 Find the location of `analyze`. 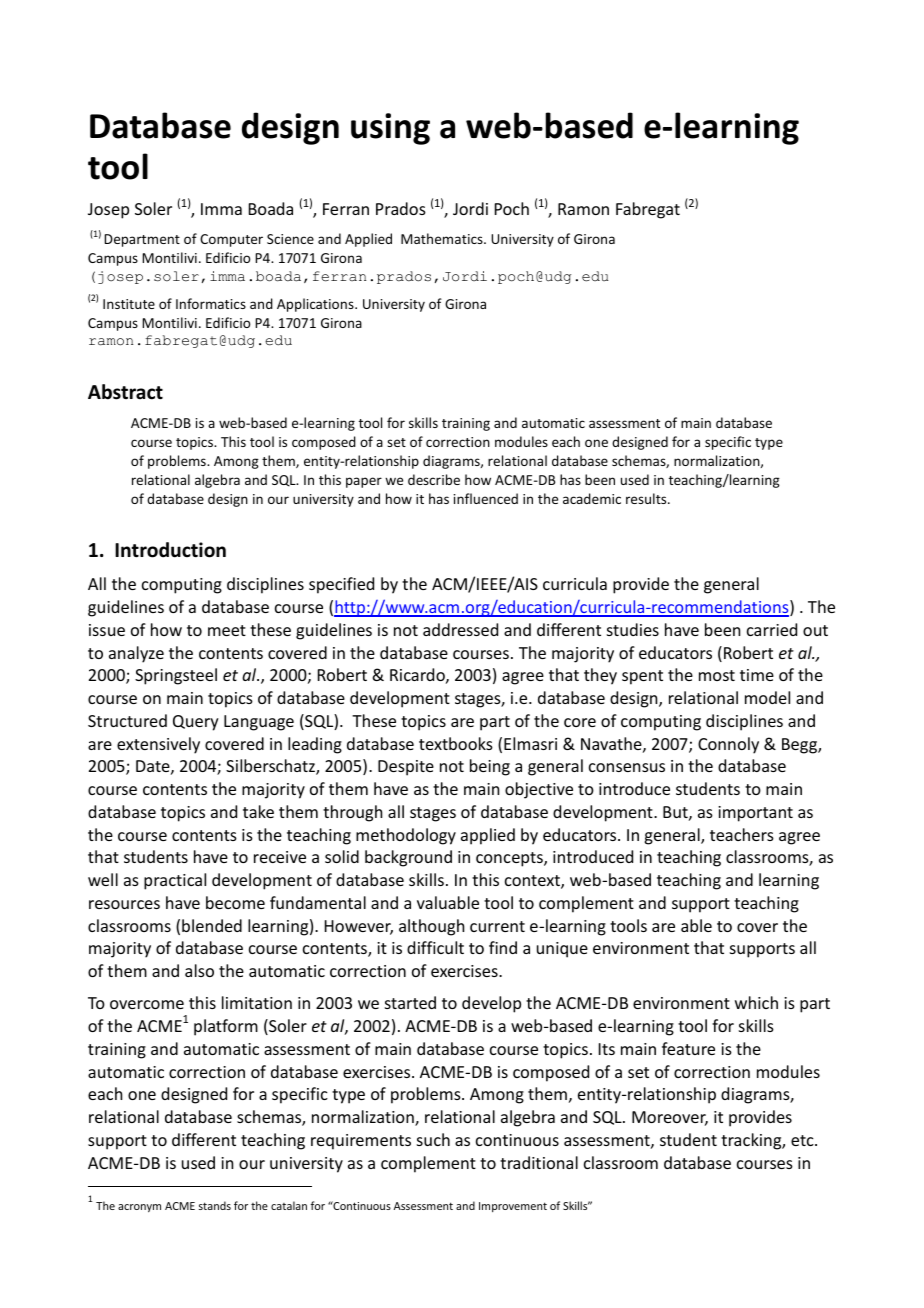

analyze is located at coordinates (136, 654).
